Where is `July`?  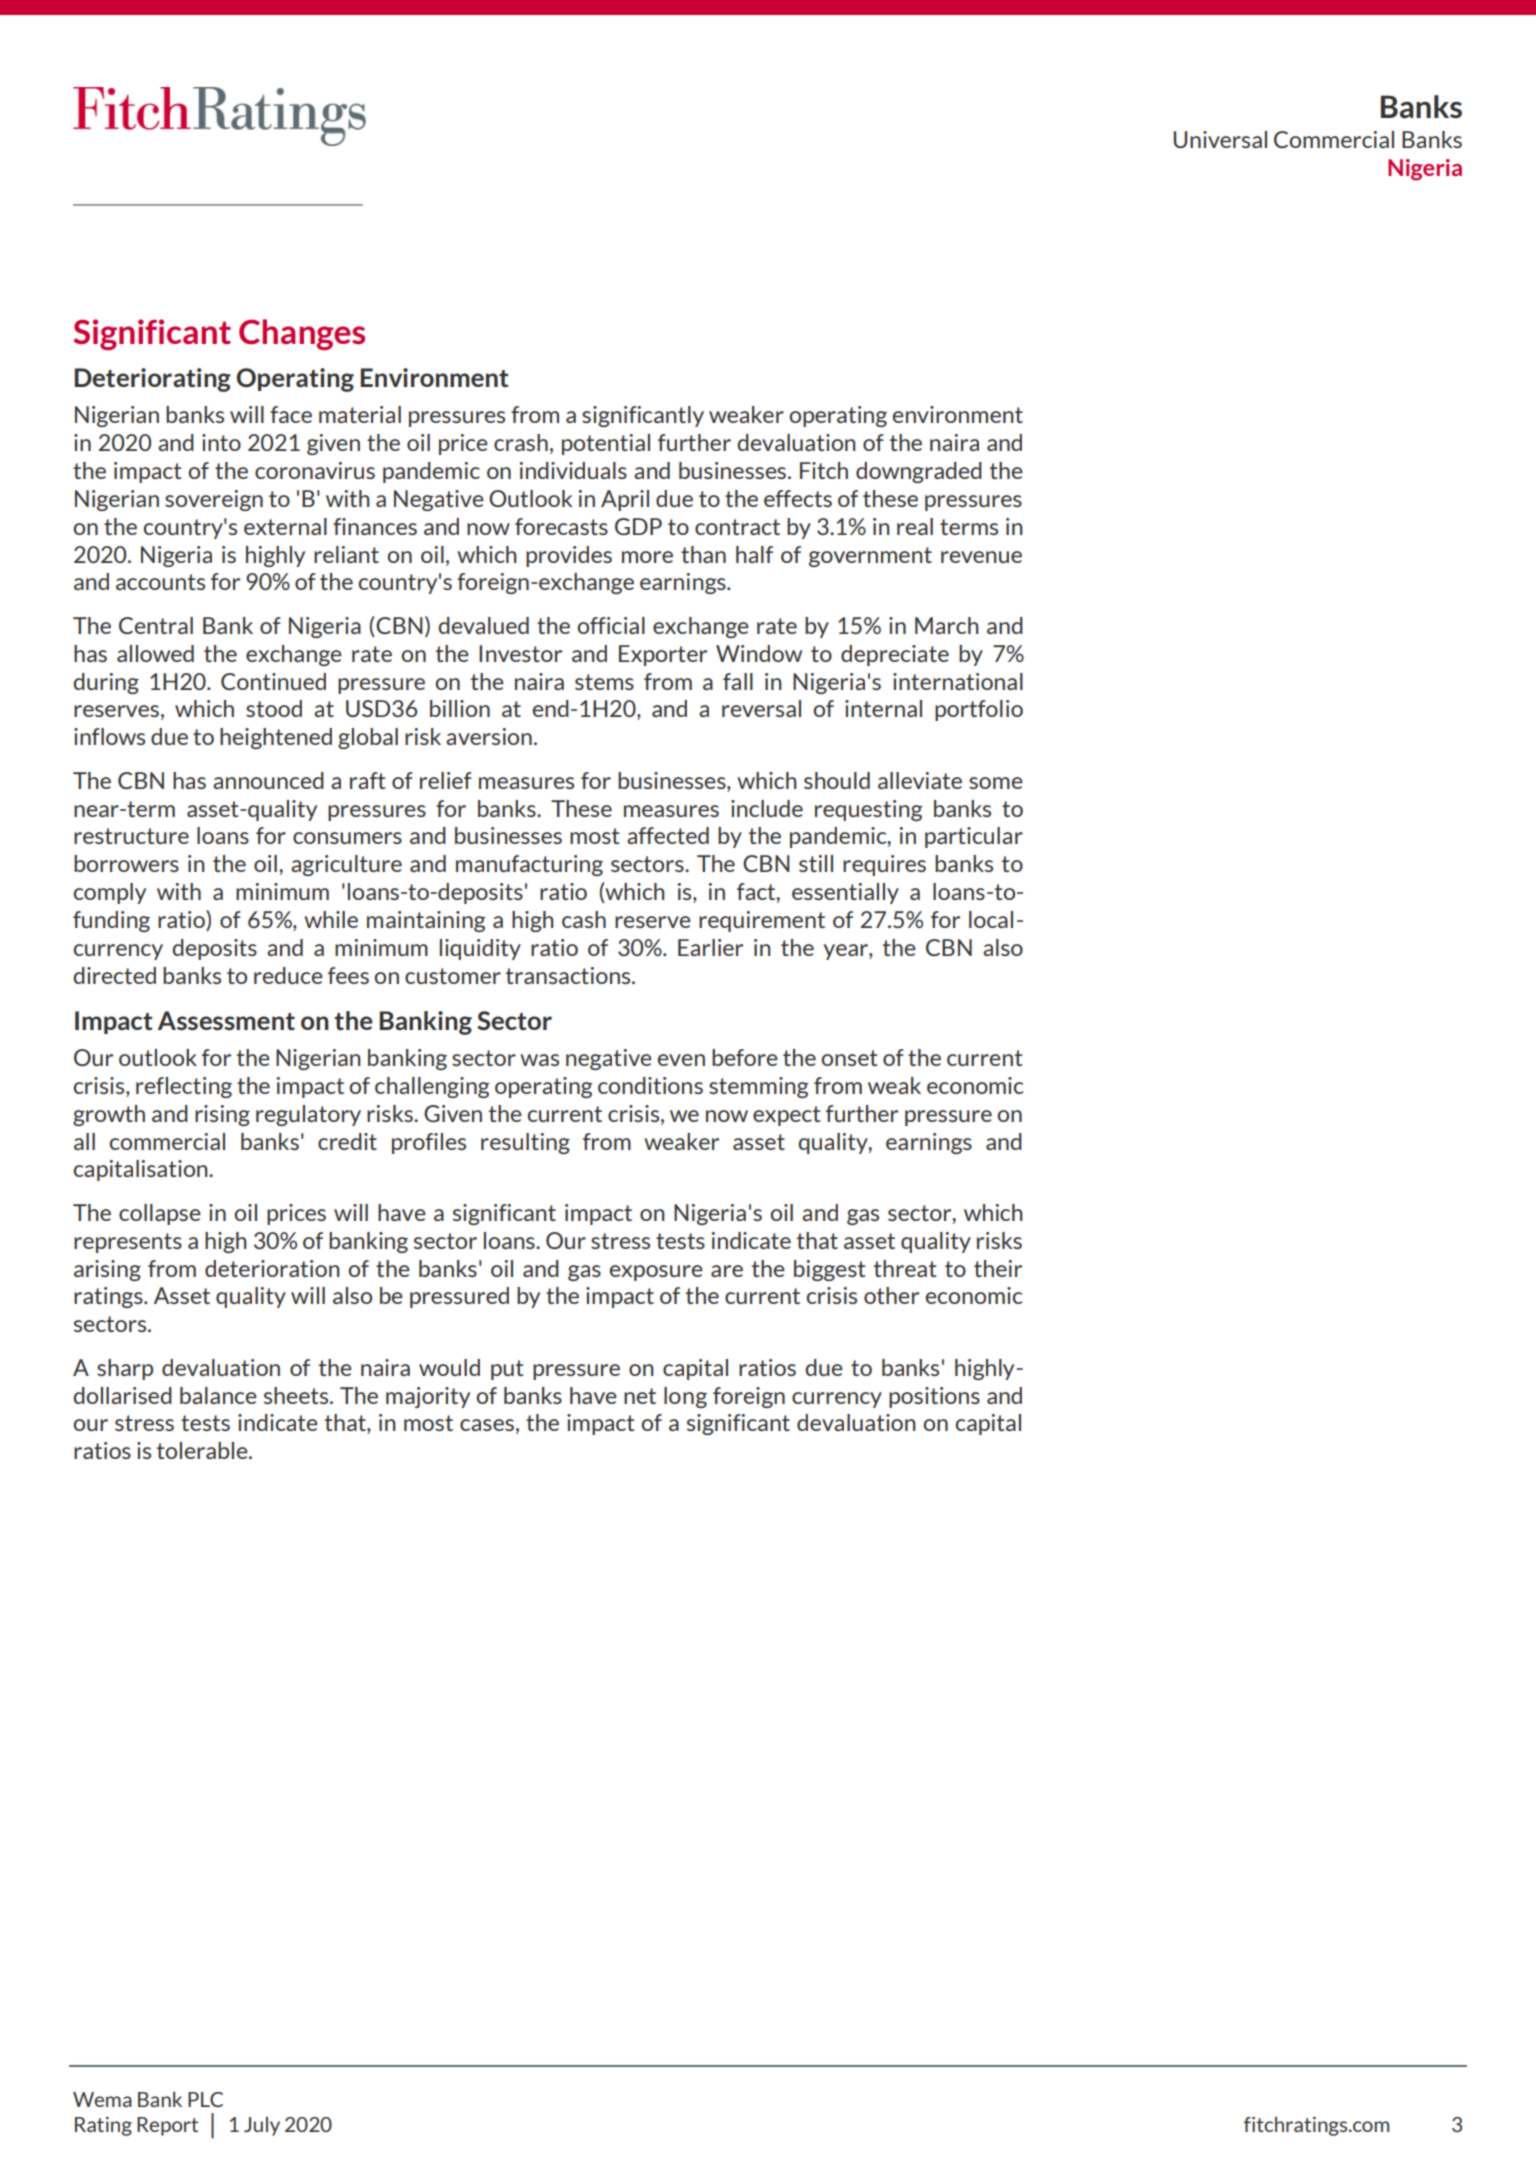 July is located at coordinates (262, 2126).
